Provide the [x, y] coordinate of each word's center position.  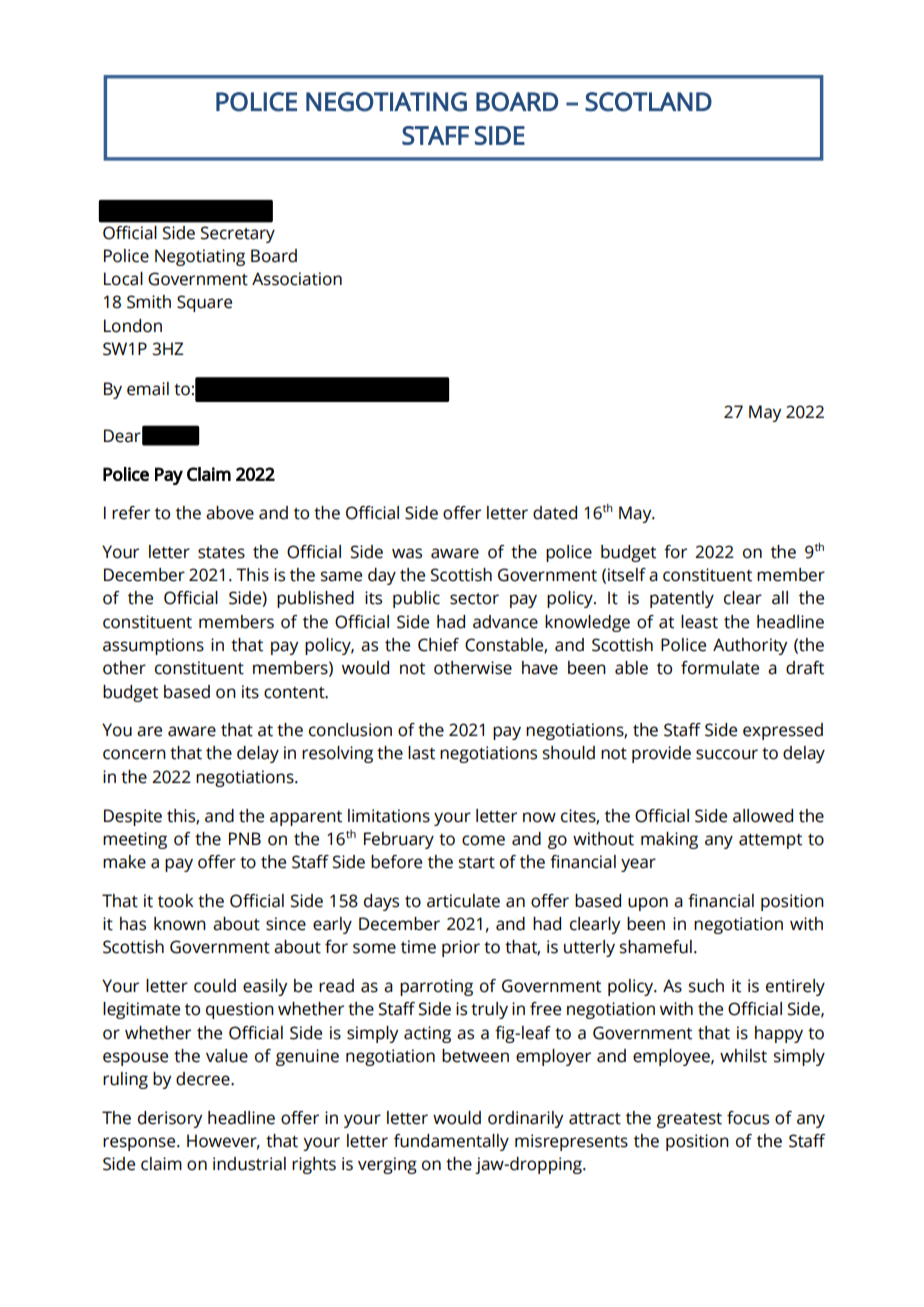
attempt [770, 841]
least [699, 622]
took [176, 901]
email [148, 389]
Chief [438, 645]
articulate [463, 901]
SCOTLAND [648, 102]
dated [555, 513]
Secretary [238, 234]
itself [627, 575]
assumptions [153, 646]
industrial [249, 1164]
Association [297, 279]
